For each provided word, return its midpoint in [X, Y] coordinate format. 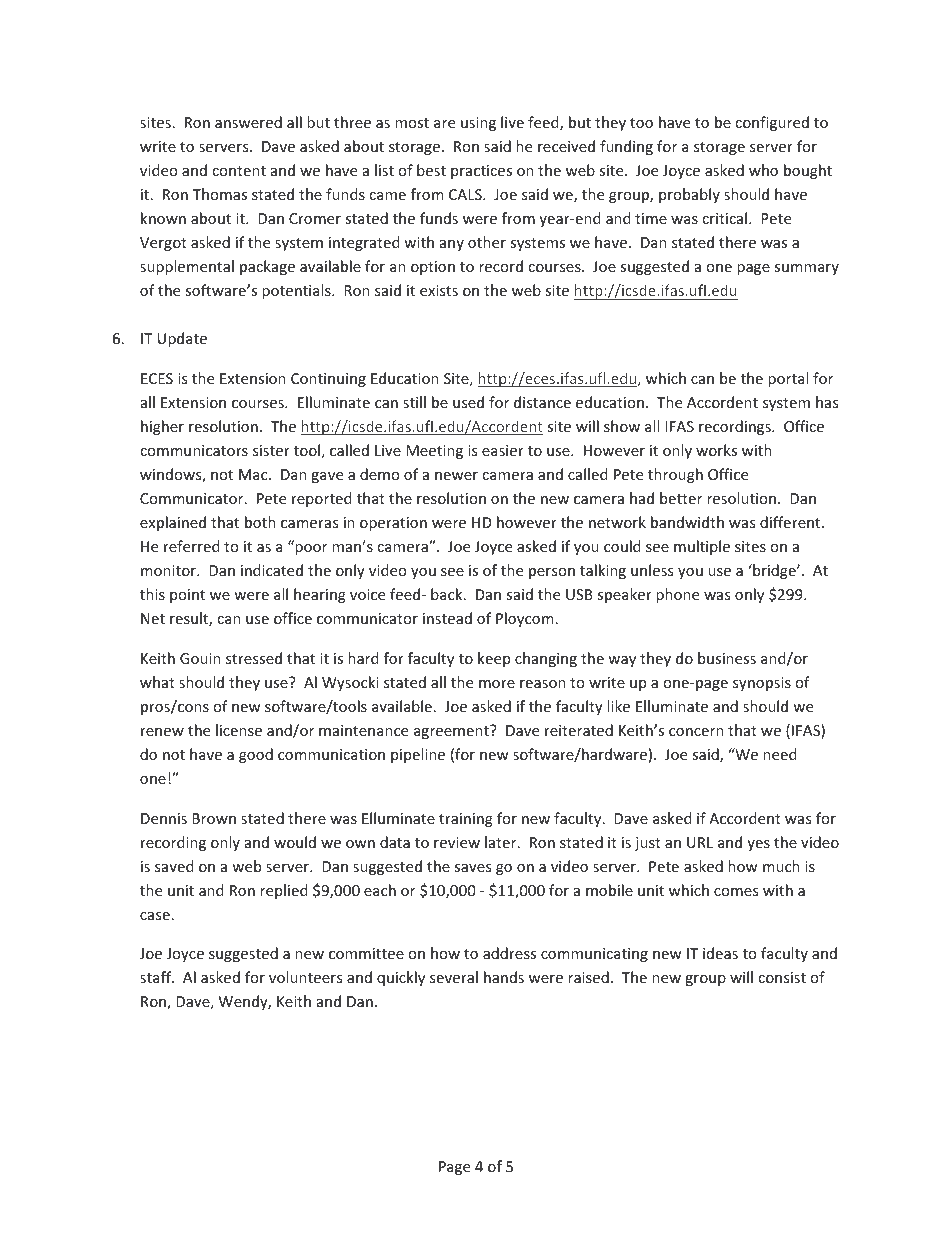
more [497, 684]
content [239, 171]
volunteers [305, 977]
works [716, 450]
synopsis [762, 684]
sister [271, 450]
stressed [254, 658]
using [478, 124]
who [763, 170]
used [468, 402]
